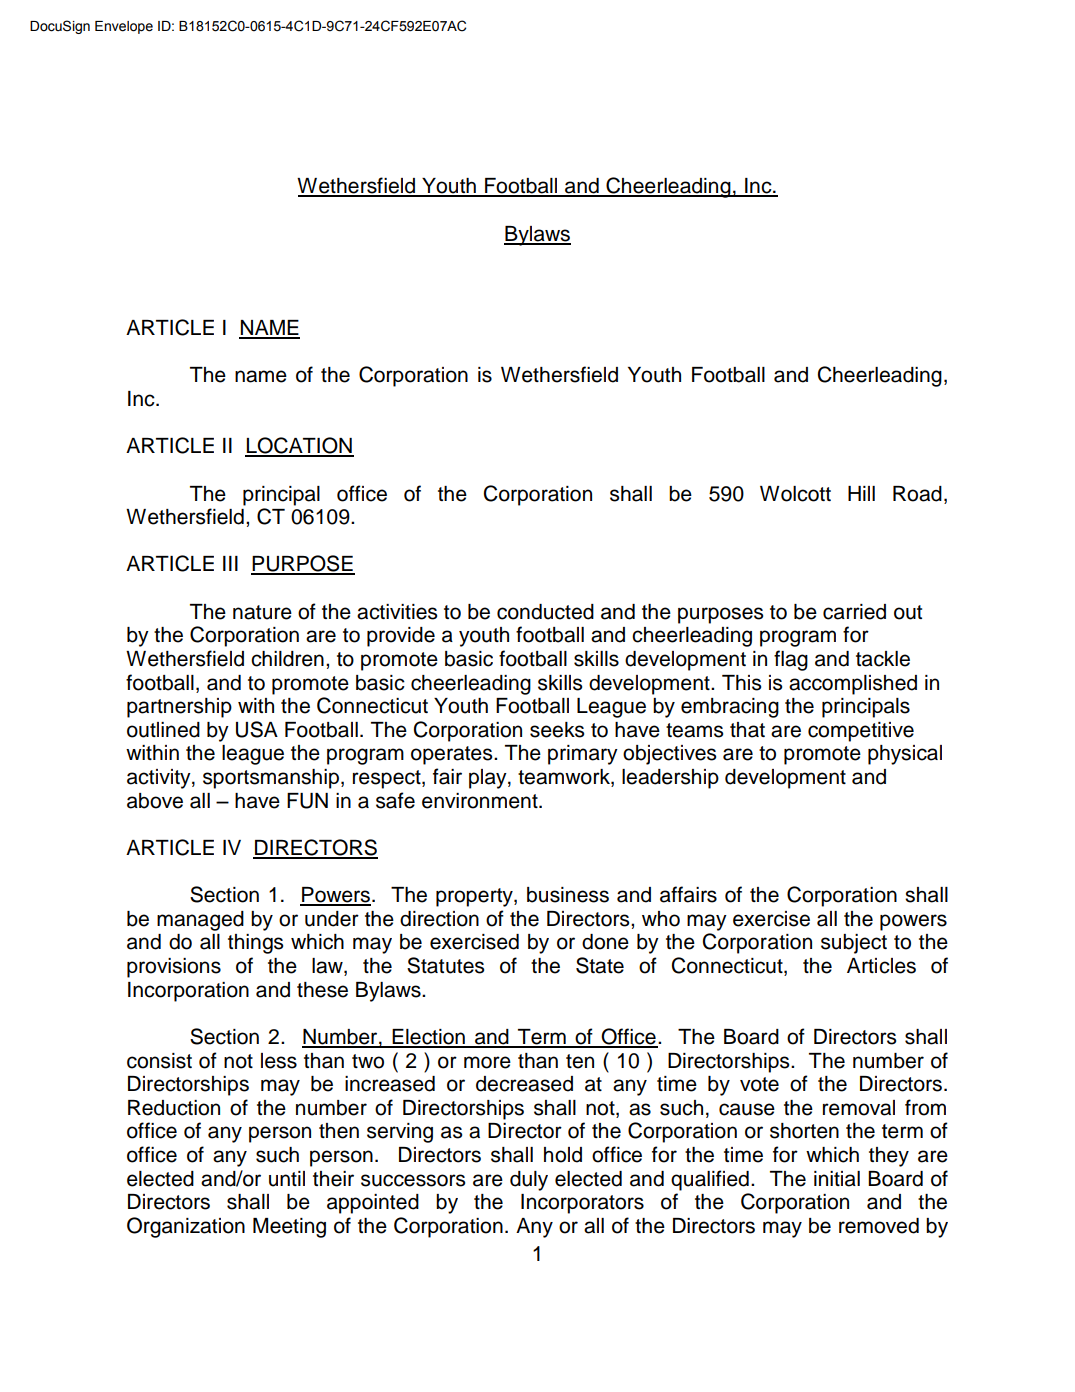 The height and width of the screenshot is (1392, 1075). Describe the element at coordinates (287, 659) in the screenshot. I see `children` at that location.
